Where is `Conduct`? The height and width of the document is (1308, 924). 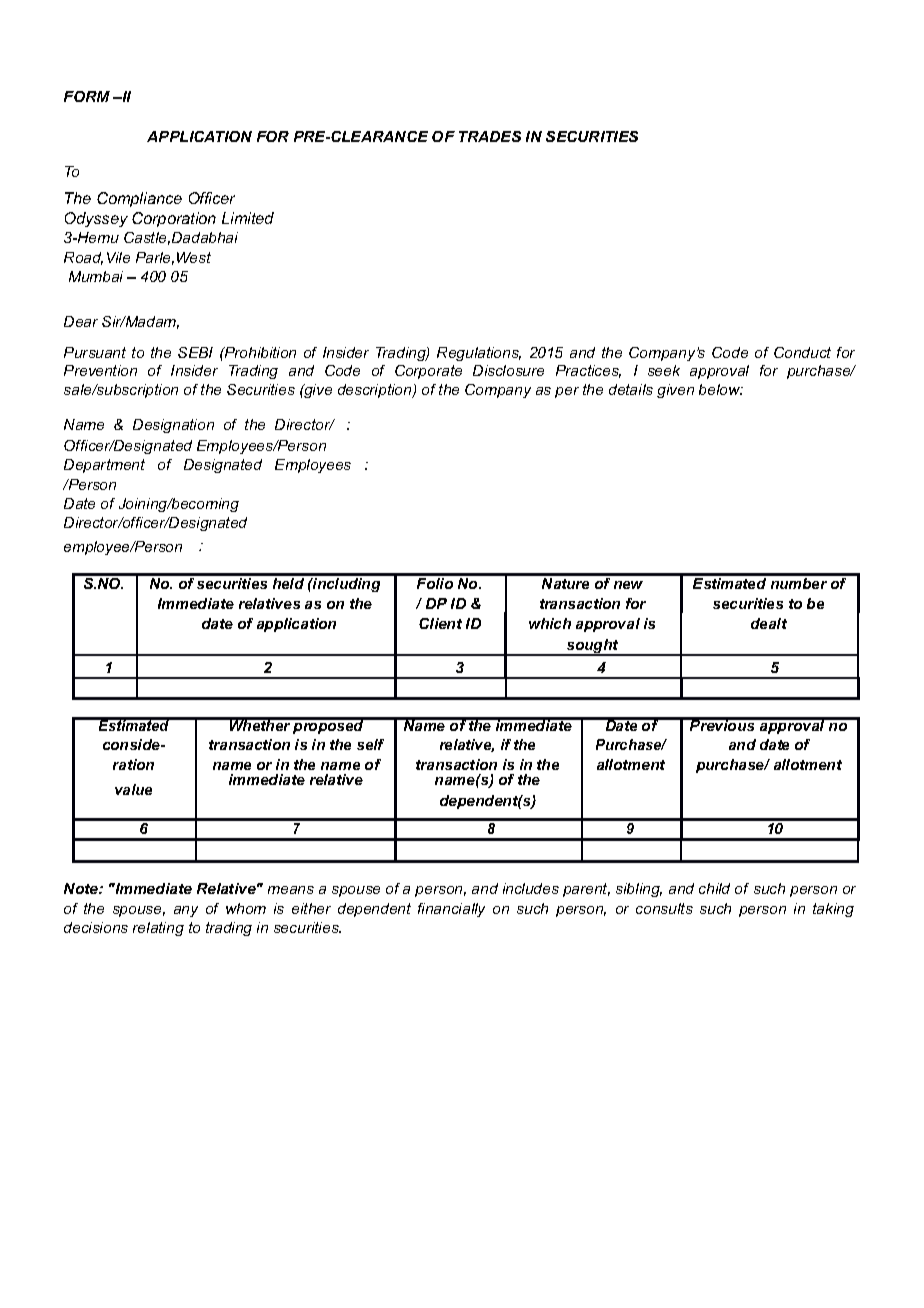 Conduct is located at coordinates (802, 352).
